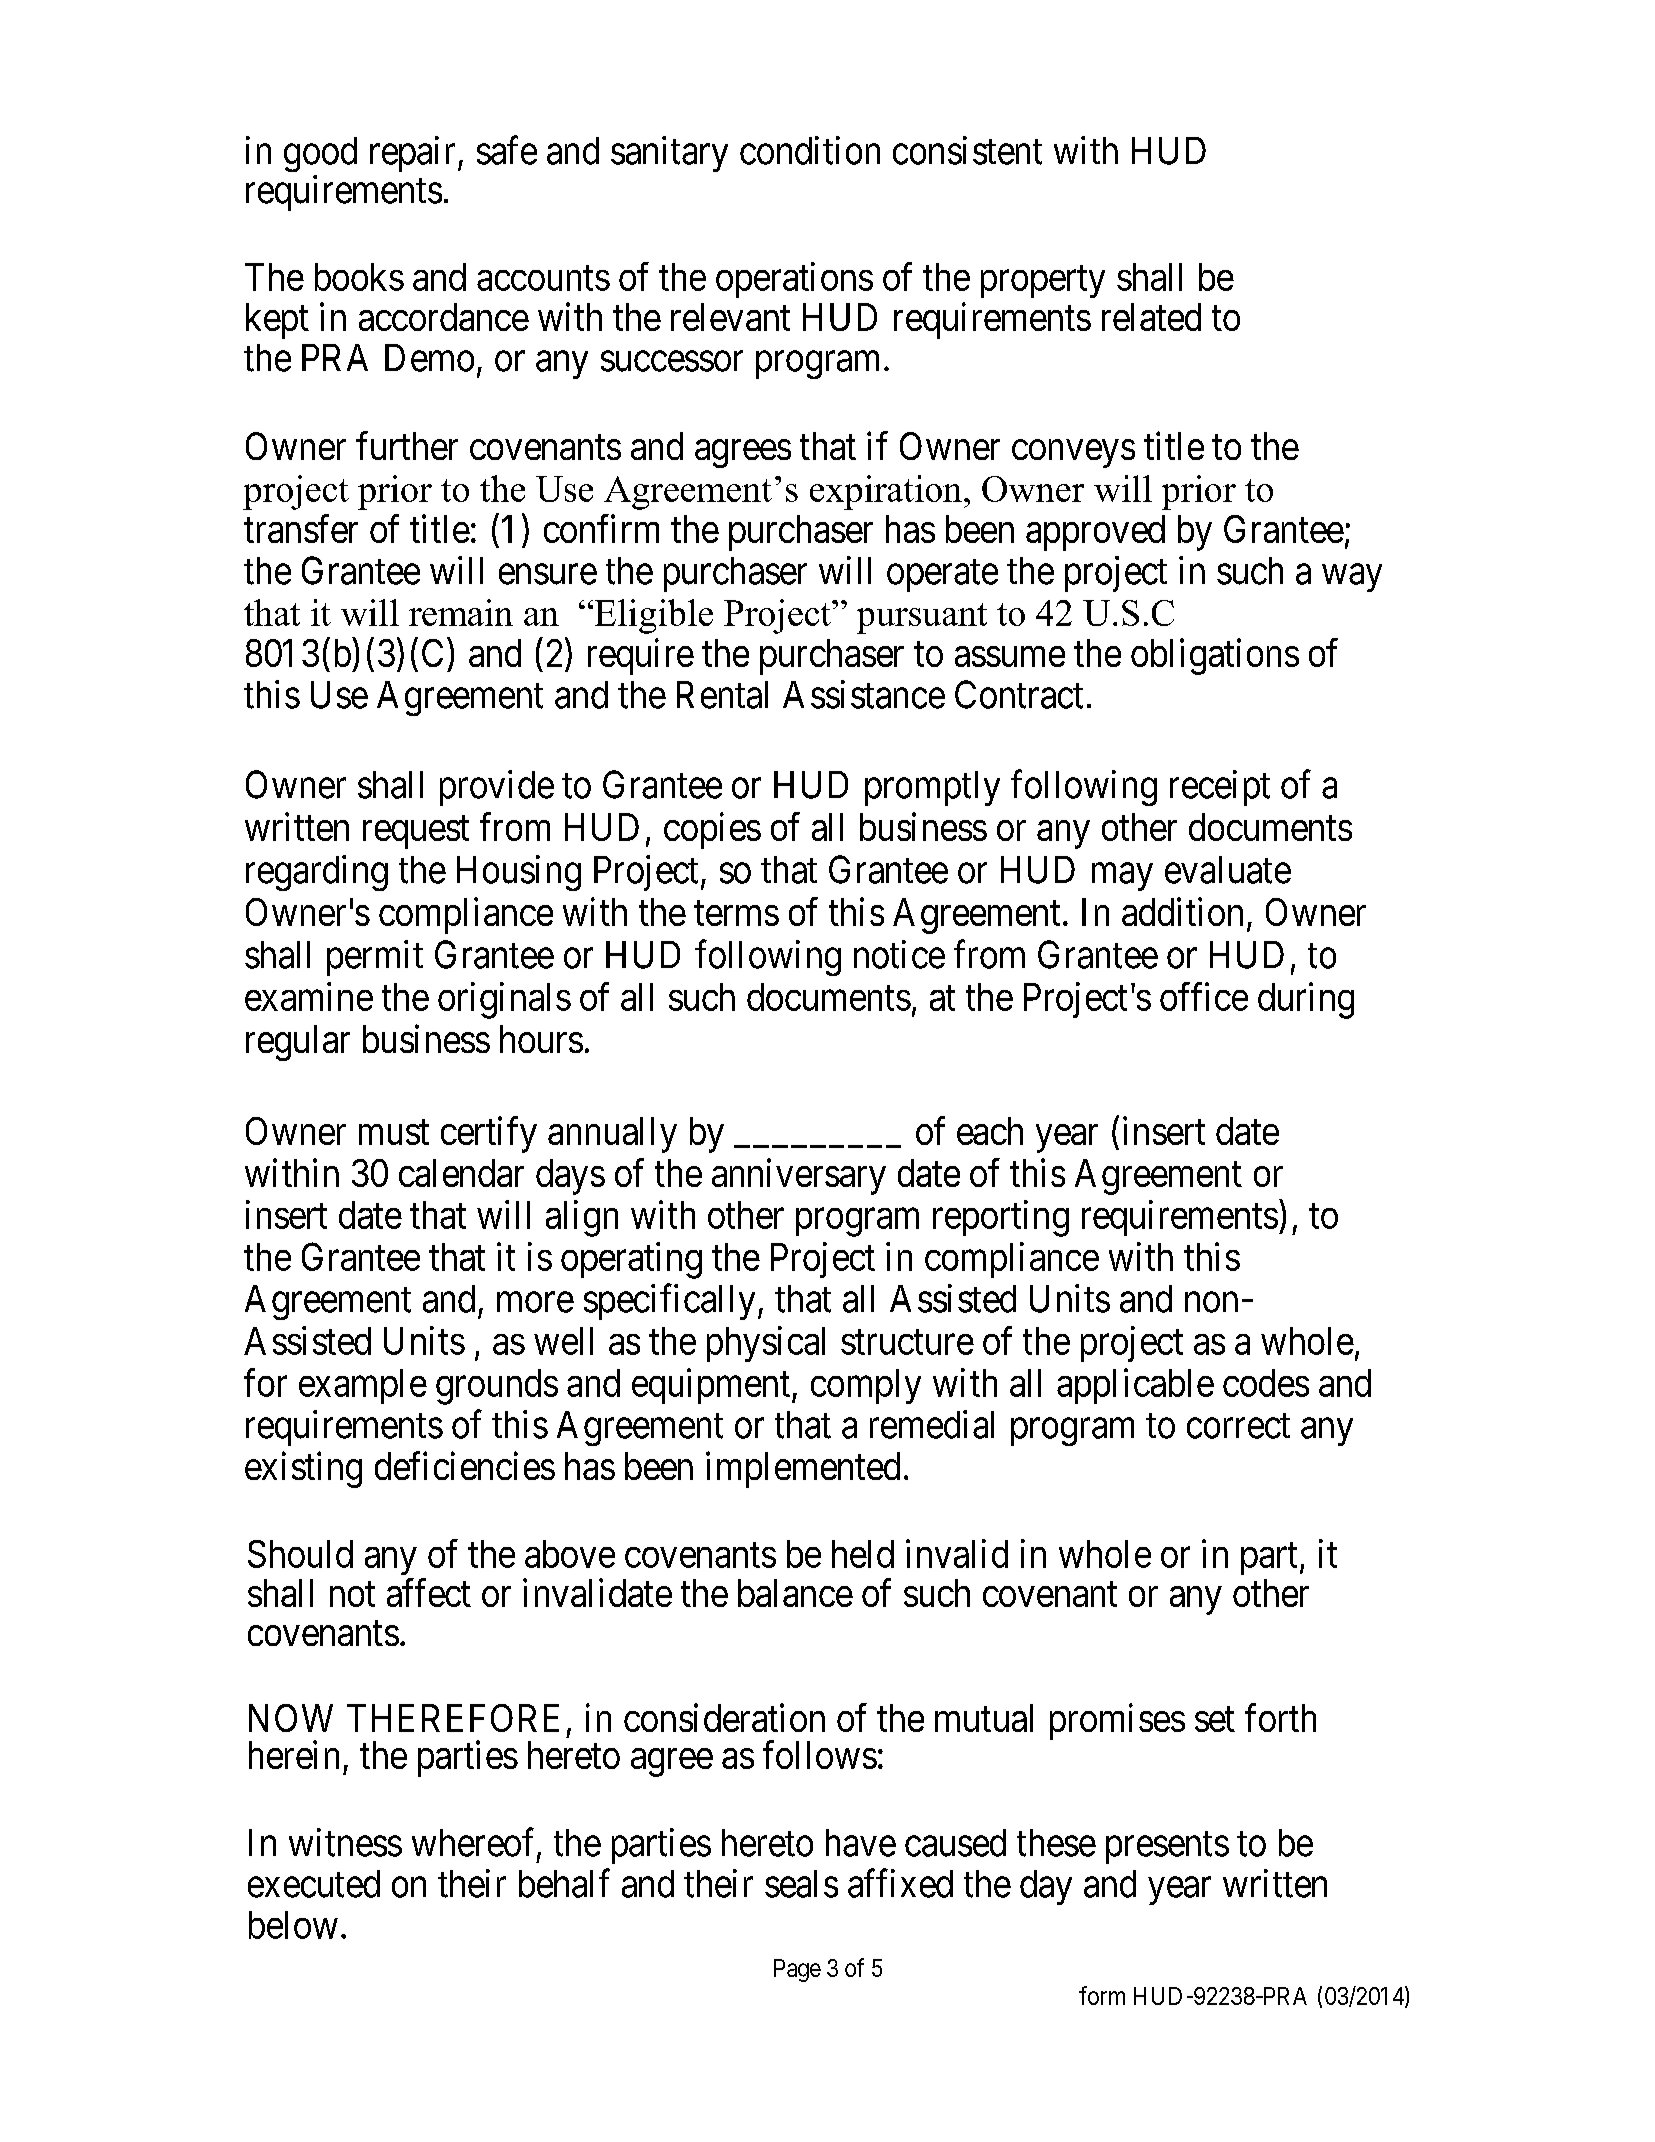 This screenshot has width=1655, height=2142. I want to click on correct, so click(1238, 1426).
